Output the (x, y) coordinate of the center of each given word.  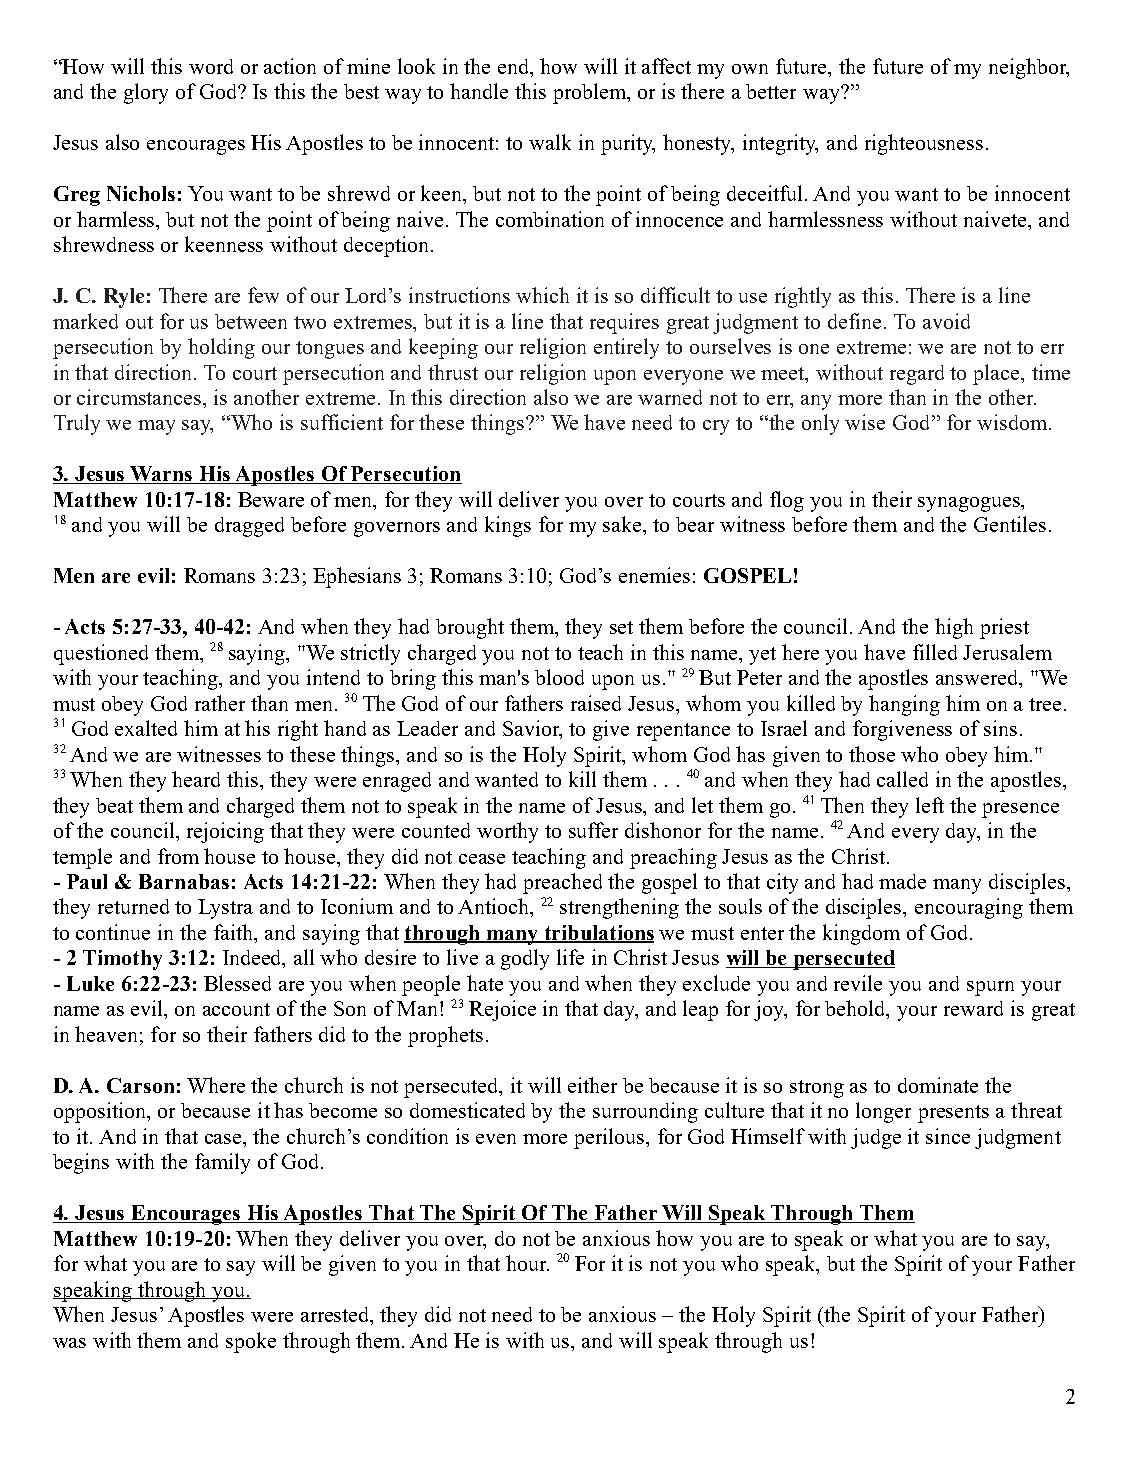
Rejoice (502, 1010)
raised (596, 703)
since (948, 1136)
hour (527, 1263)
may (156, 427)
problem (591, 93)
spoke (251, 1342)
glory (146, 93)
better (771, 91)
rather (220, 703)
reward (973, 1008)
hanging (904, 705)
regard (917, 375)
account (236, 1009)
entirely (626, 348)
